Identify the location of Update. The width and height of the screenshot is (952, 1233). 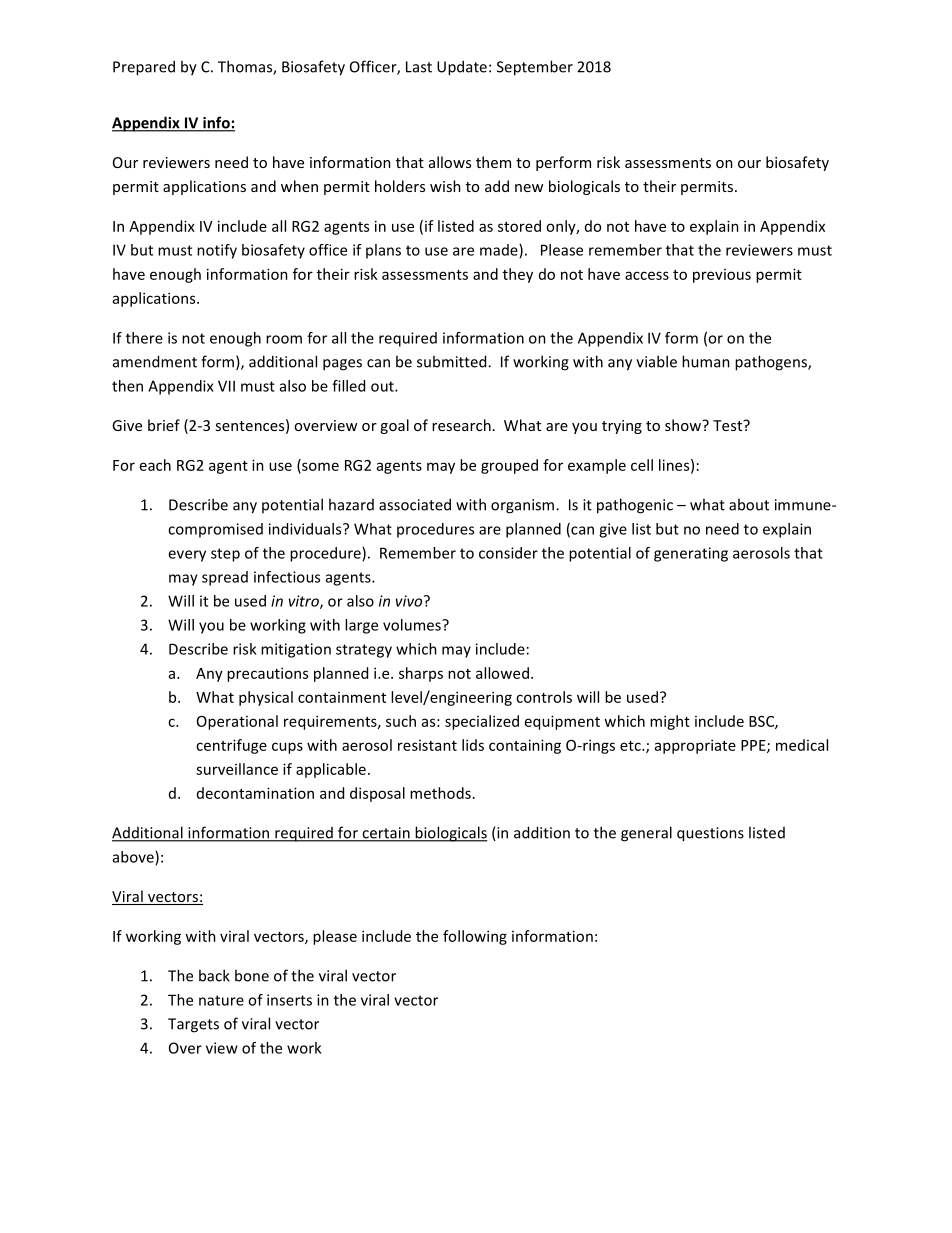
(462, 68).
